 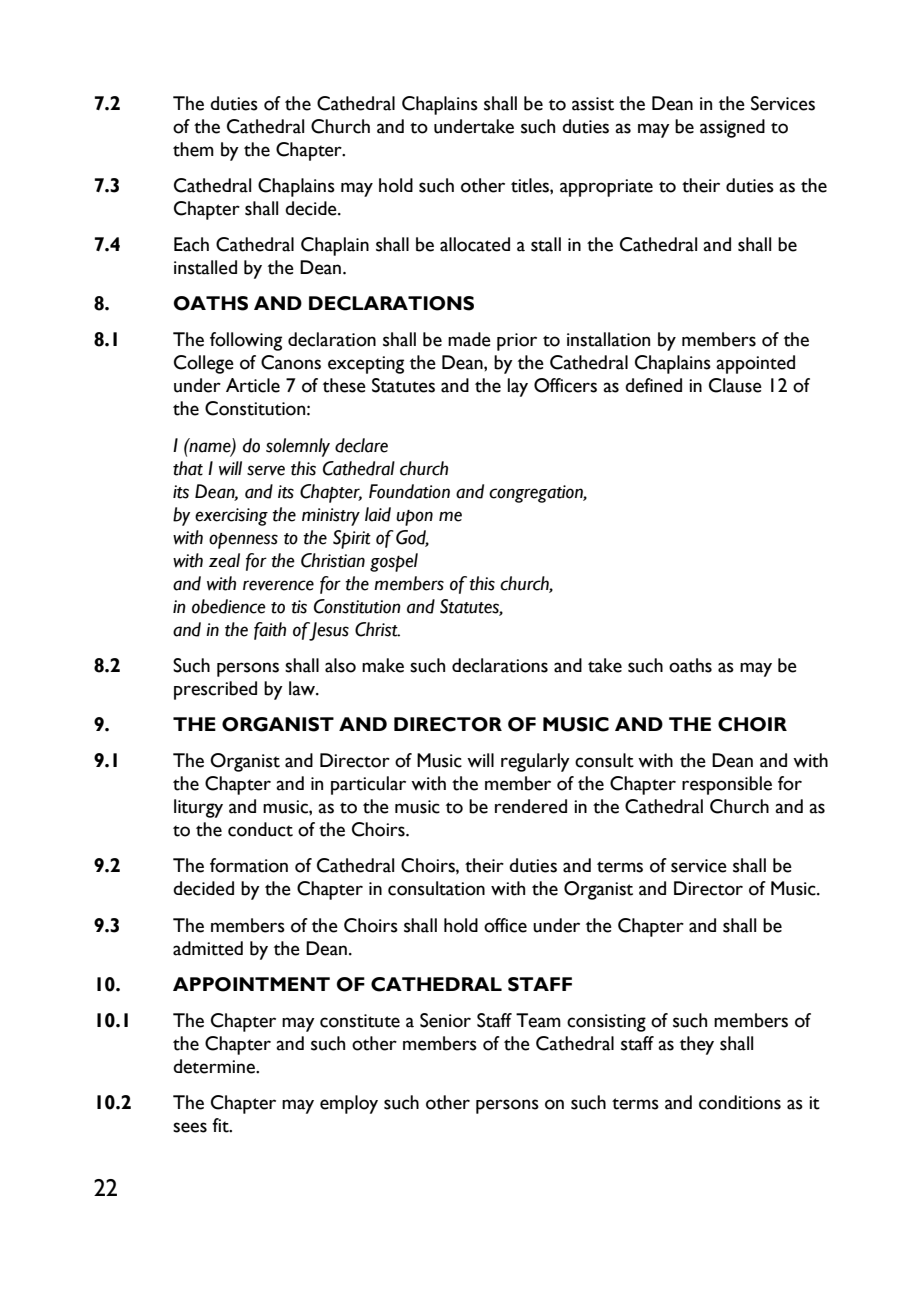 What do you see at coordinates (531, 806) in the page?
I see `rendered` at bounding box center [531, 806].
